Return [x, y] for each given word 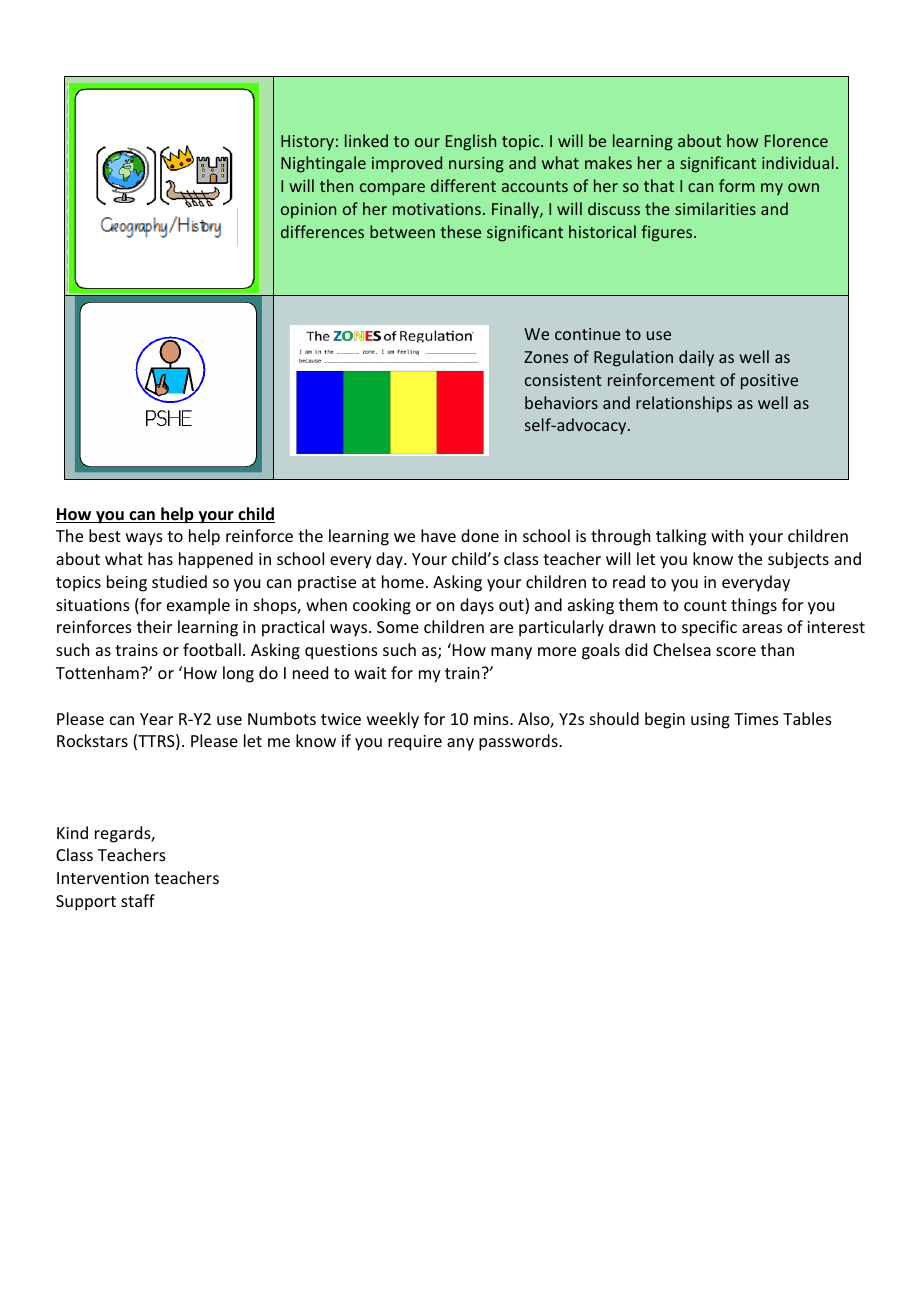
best [105, 535]
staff [138, 900]
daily [696, 358]
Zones [546, 357]
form [737, 185]
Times [756, 719]
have [438, 535]
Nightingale [323, 164]
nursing [476, 165]
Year [156, 719]
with [727, 535]
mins [492, 719]
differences [322, 231]
